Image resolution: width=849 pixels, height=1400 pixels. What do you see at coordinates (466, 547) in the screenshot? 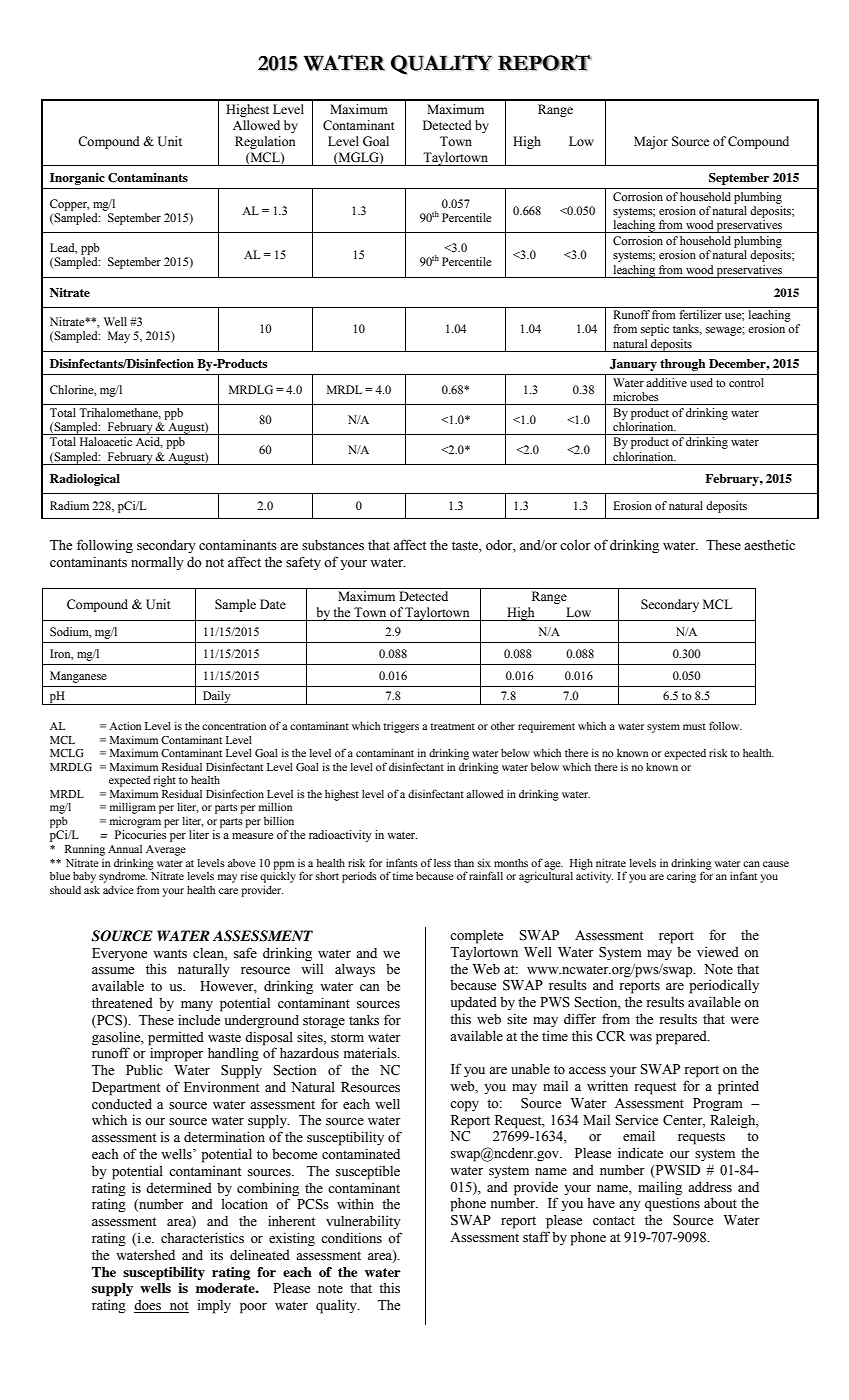
I see `taste` at bounding box center [466, 547].
